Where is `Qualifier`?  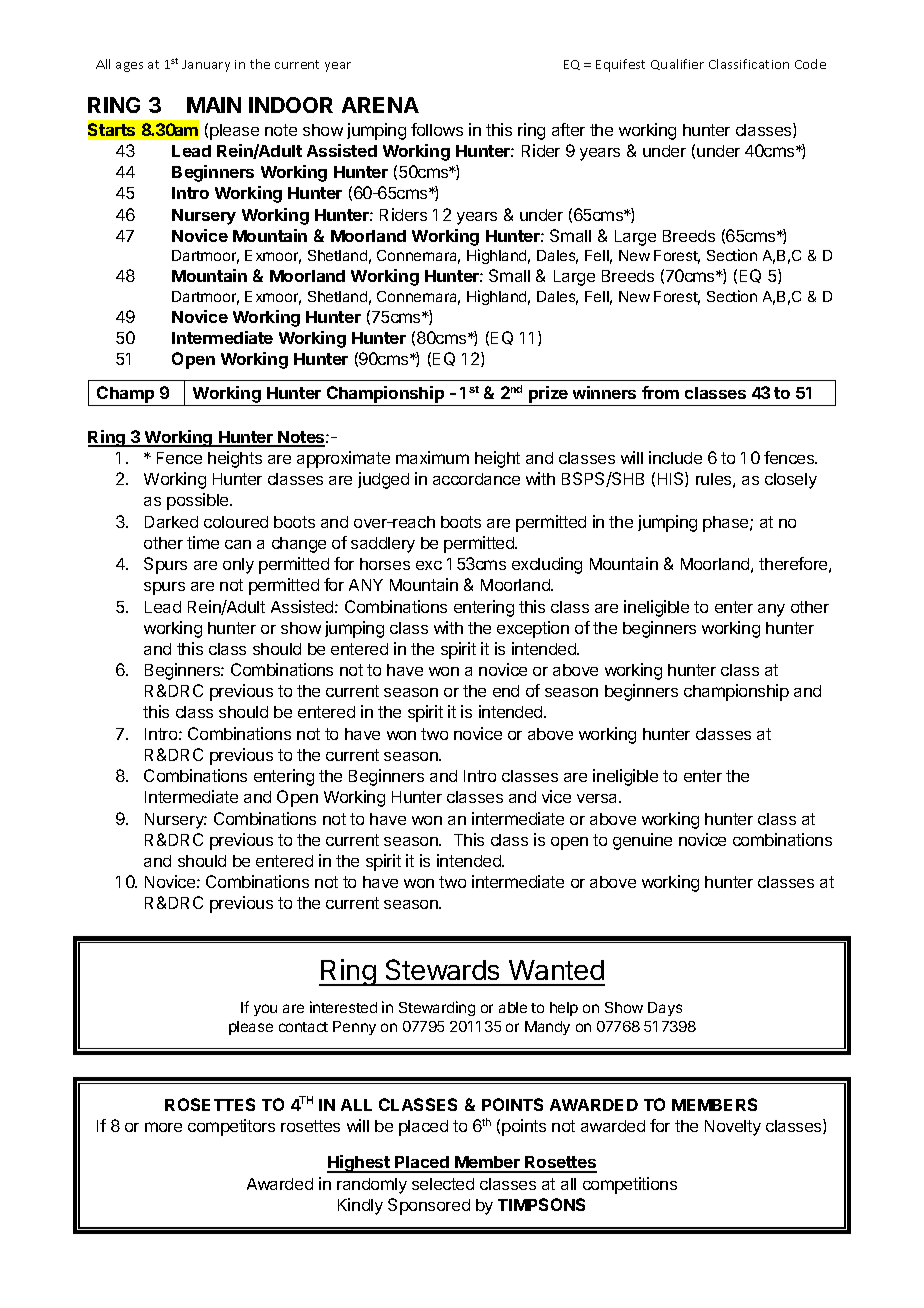 Qualifier is located at coordinates (677, 64).
